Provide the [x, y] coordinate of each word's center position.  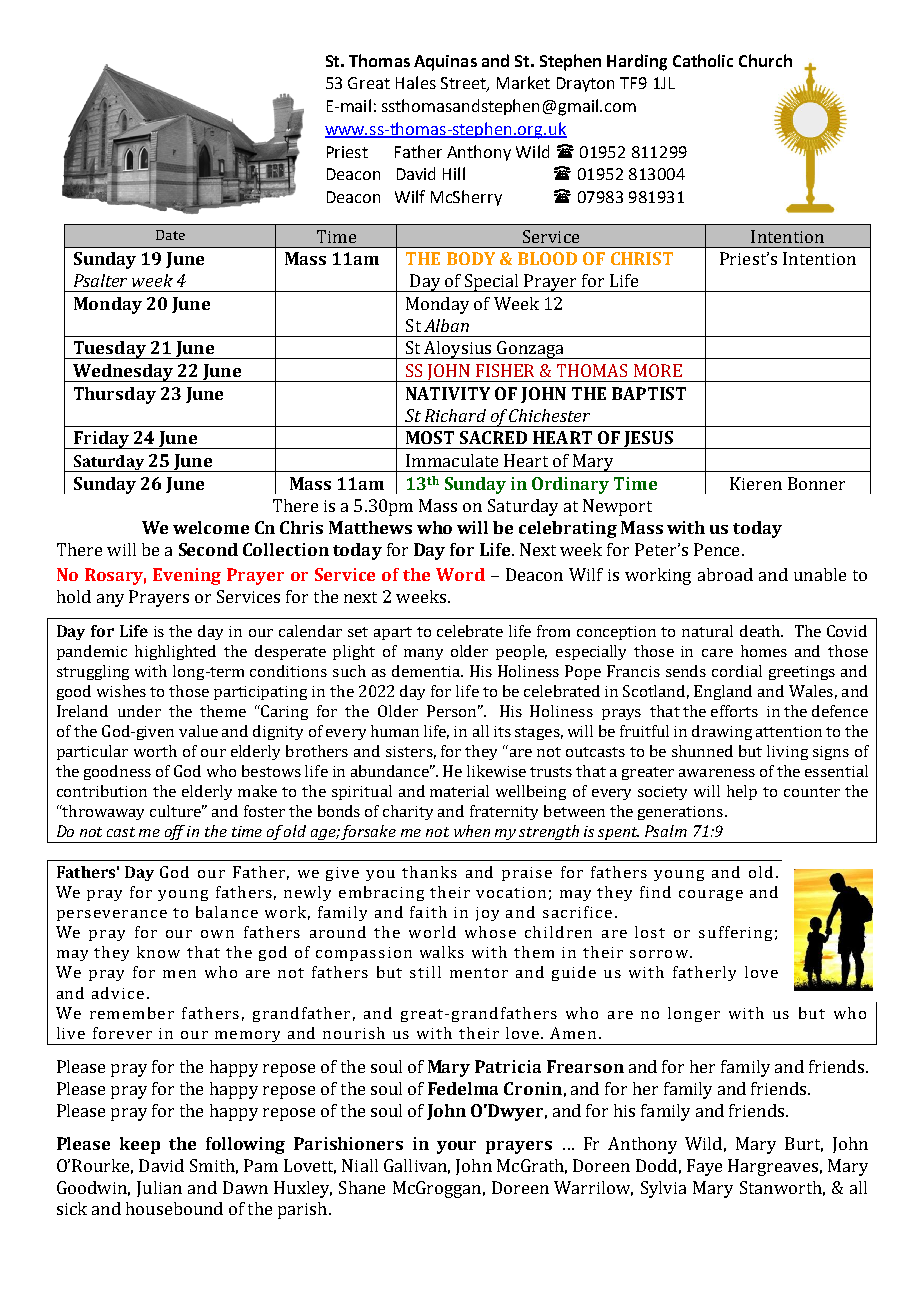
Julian [159, 1189]
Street [464, 84]
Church [765, 60]
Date [170, 235]
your [456, 1147]
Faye [704, 1167]
